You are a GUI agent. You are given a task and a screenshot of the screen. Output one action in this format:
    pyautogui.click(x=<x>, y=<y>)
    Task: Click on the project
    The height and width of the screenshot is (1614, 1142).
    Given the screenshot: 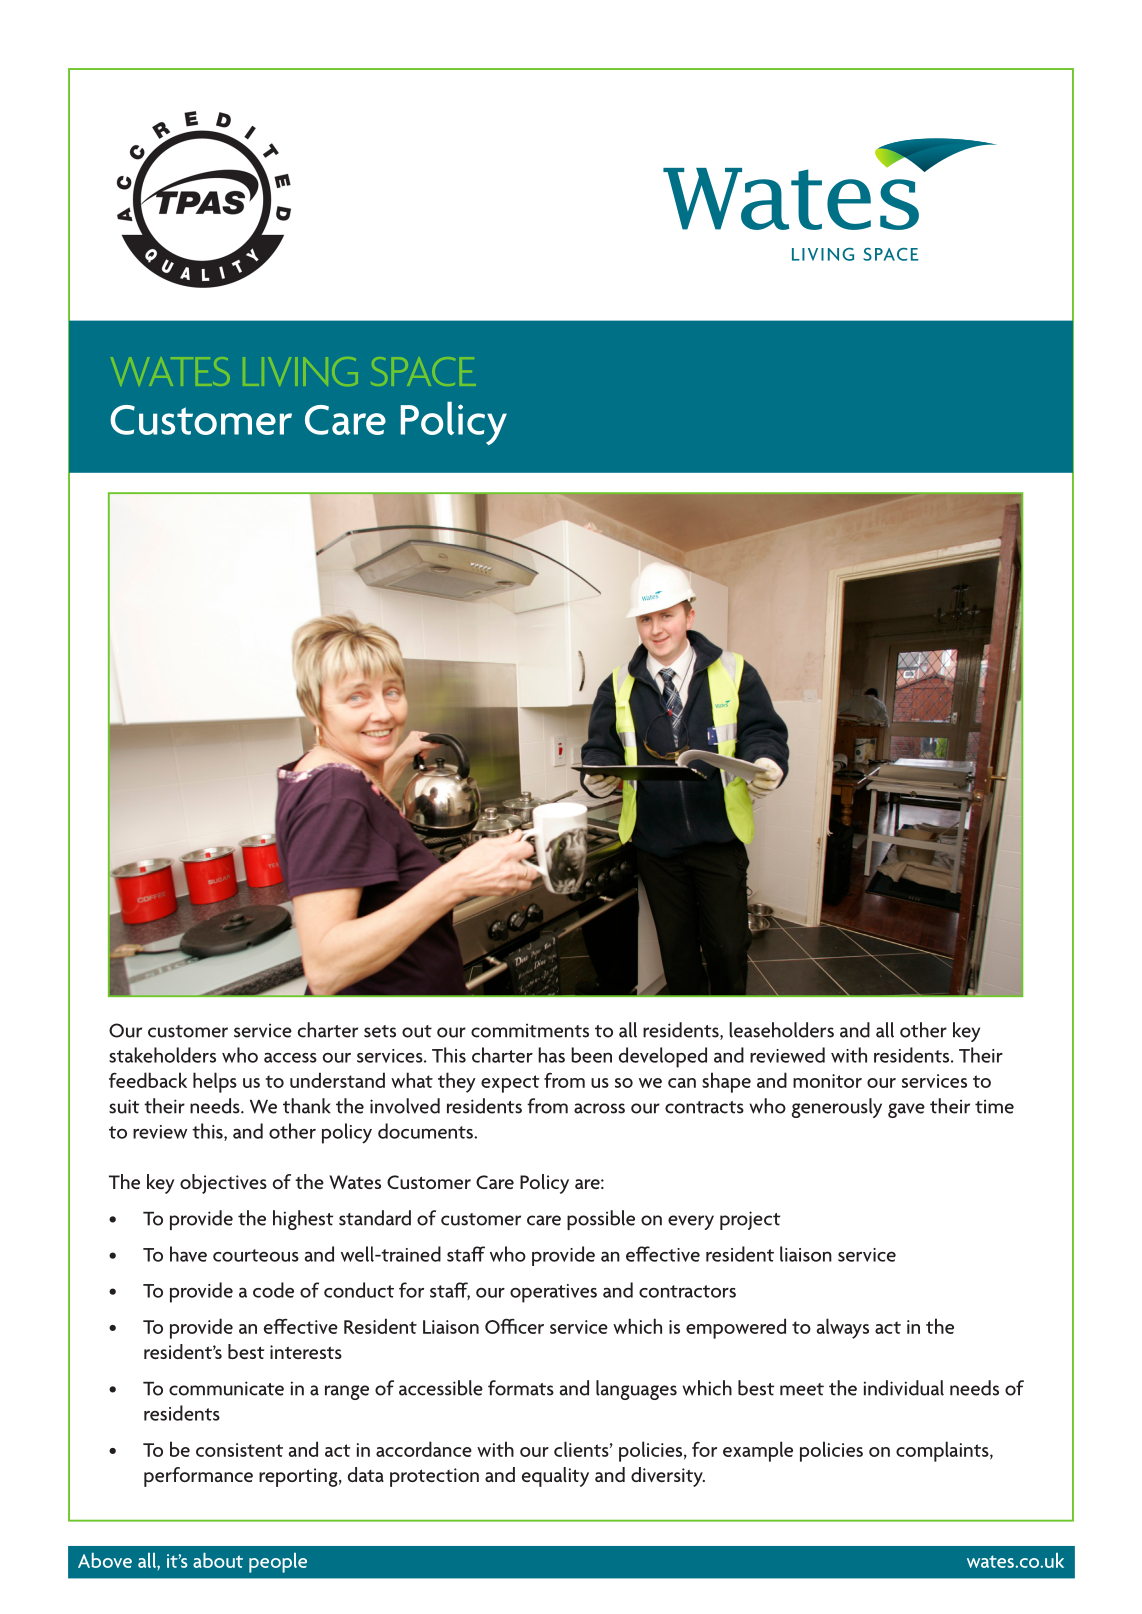 What is the action you would take?
    pyautogui.click(x=750, y=1220)
